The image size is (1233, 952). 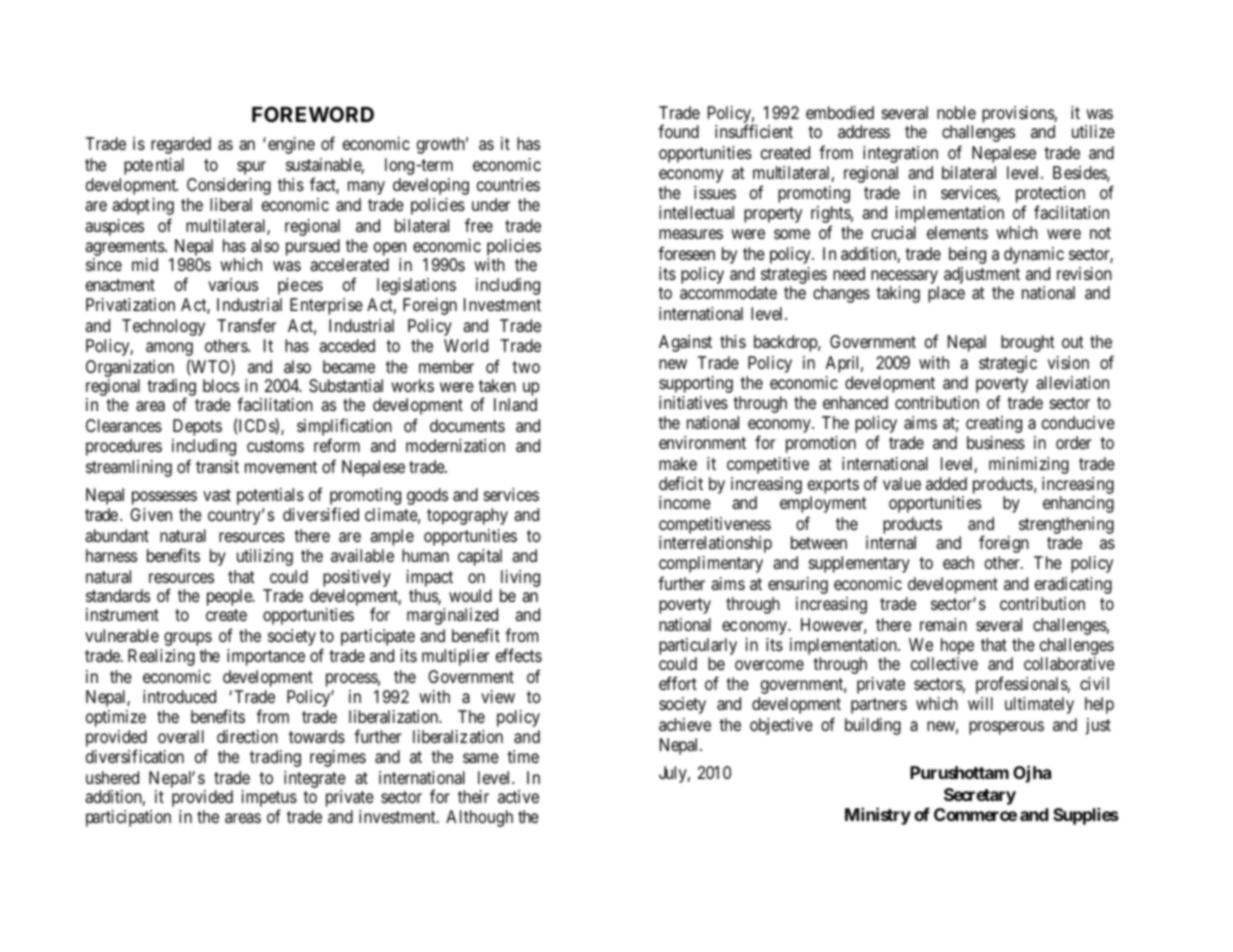 What do you see at coordinates (678, 131) in the screenshot?
I see `found` at bounding box center [678, 131].
